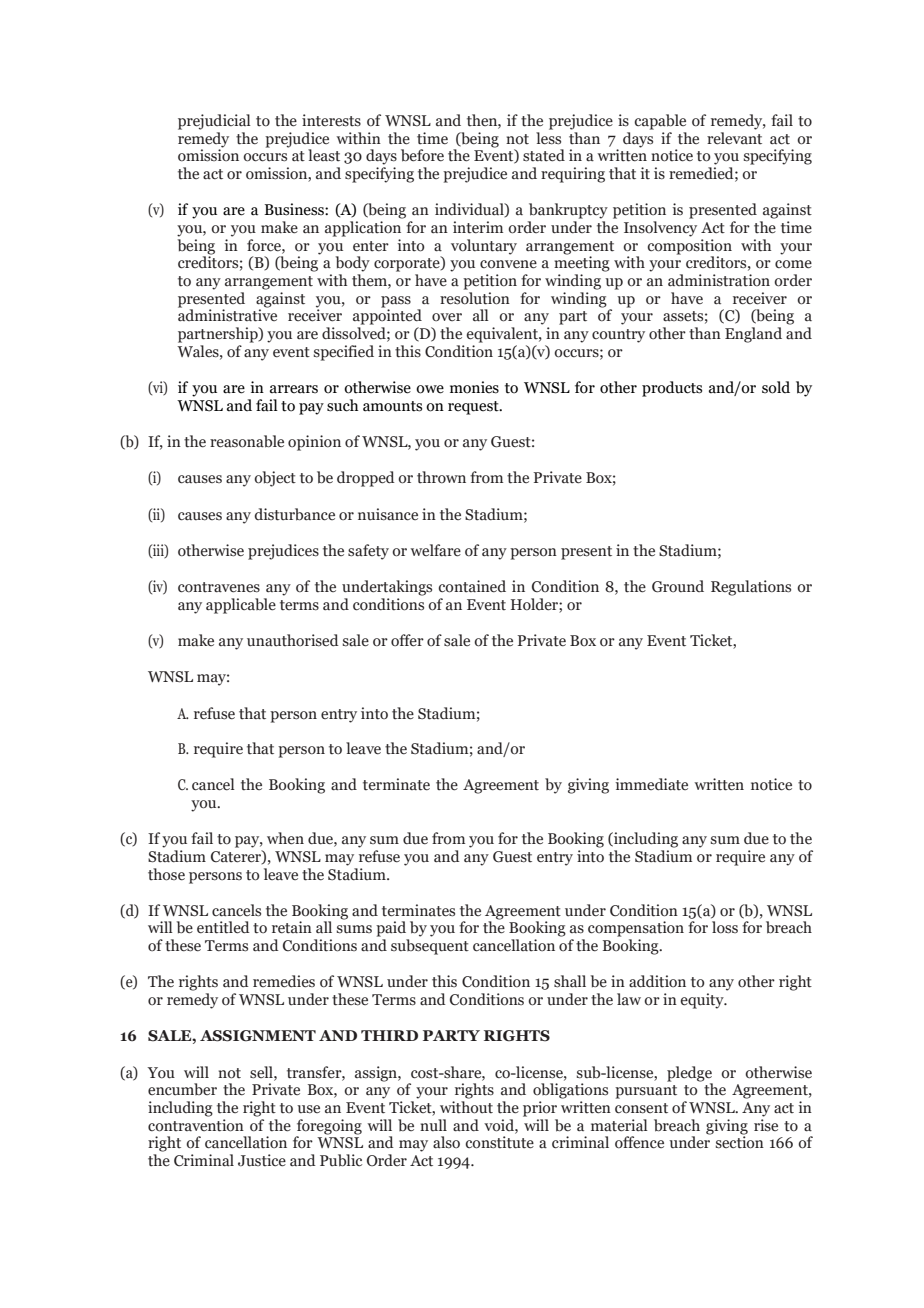  I want to click on prejudicial, so click(214, 122).
